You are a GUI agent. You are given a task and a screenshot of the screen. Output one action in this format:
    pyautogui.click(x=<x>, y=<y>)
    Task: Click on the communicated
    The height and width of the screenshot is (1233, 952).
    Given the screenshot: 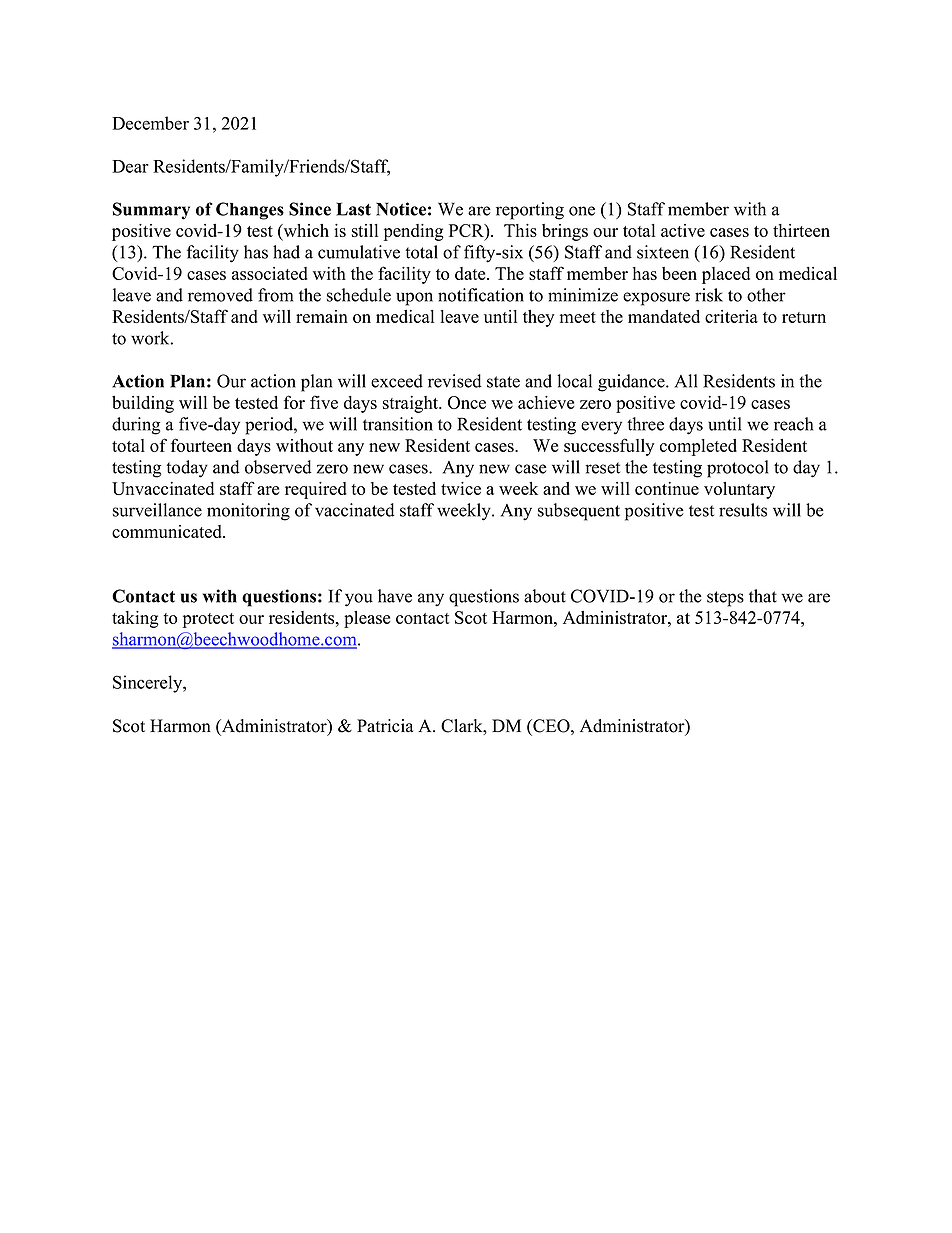 What is the action you would take?
    pyautogui.click(x=168, y=531)
